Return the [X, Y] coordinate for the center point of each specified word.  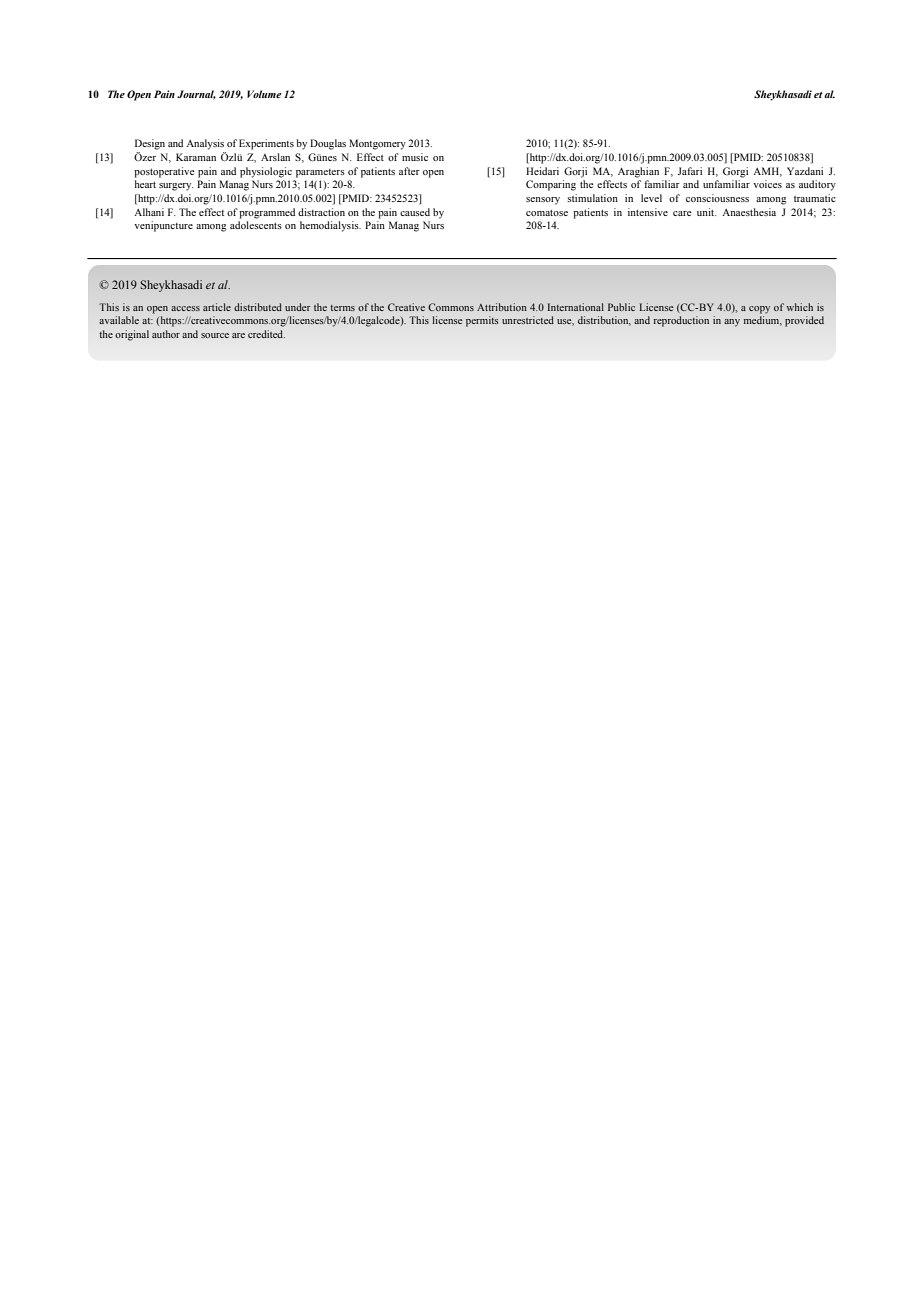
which [799, 307]
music [415, 157]
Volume [264, 94]
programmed [267, 213]
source [215, 335]
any [732, 323]
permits [482, 321]
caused [415, 212]
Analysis [205, 144]
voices [767, 184]
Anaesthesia [749, 212]
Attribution [502, 307]
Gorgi [735, 172]
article [217, 307]
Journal [196, 95]
